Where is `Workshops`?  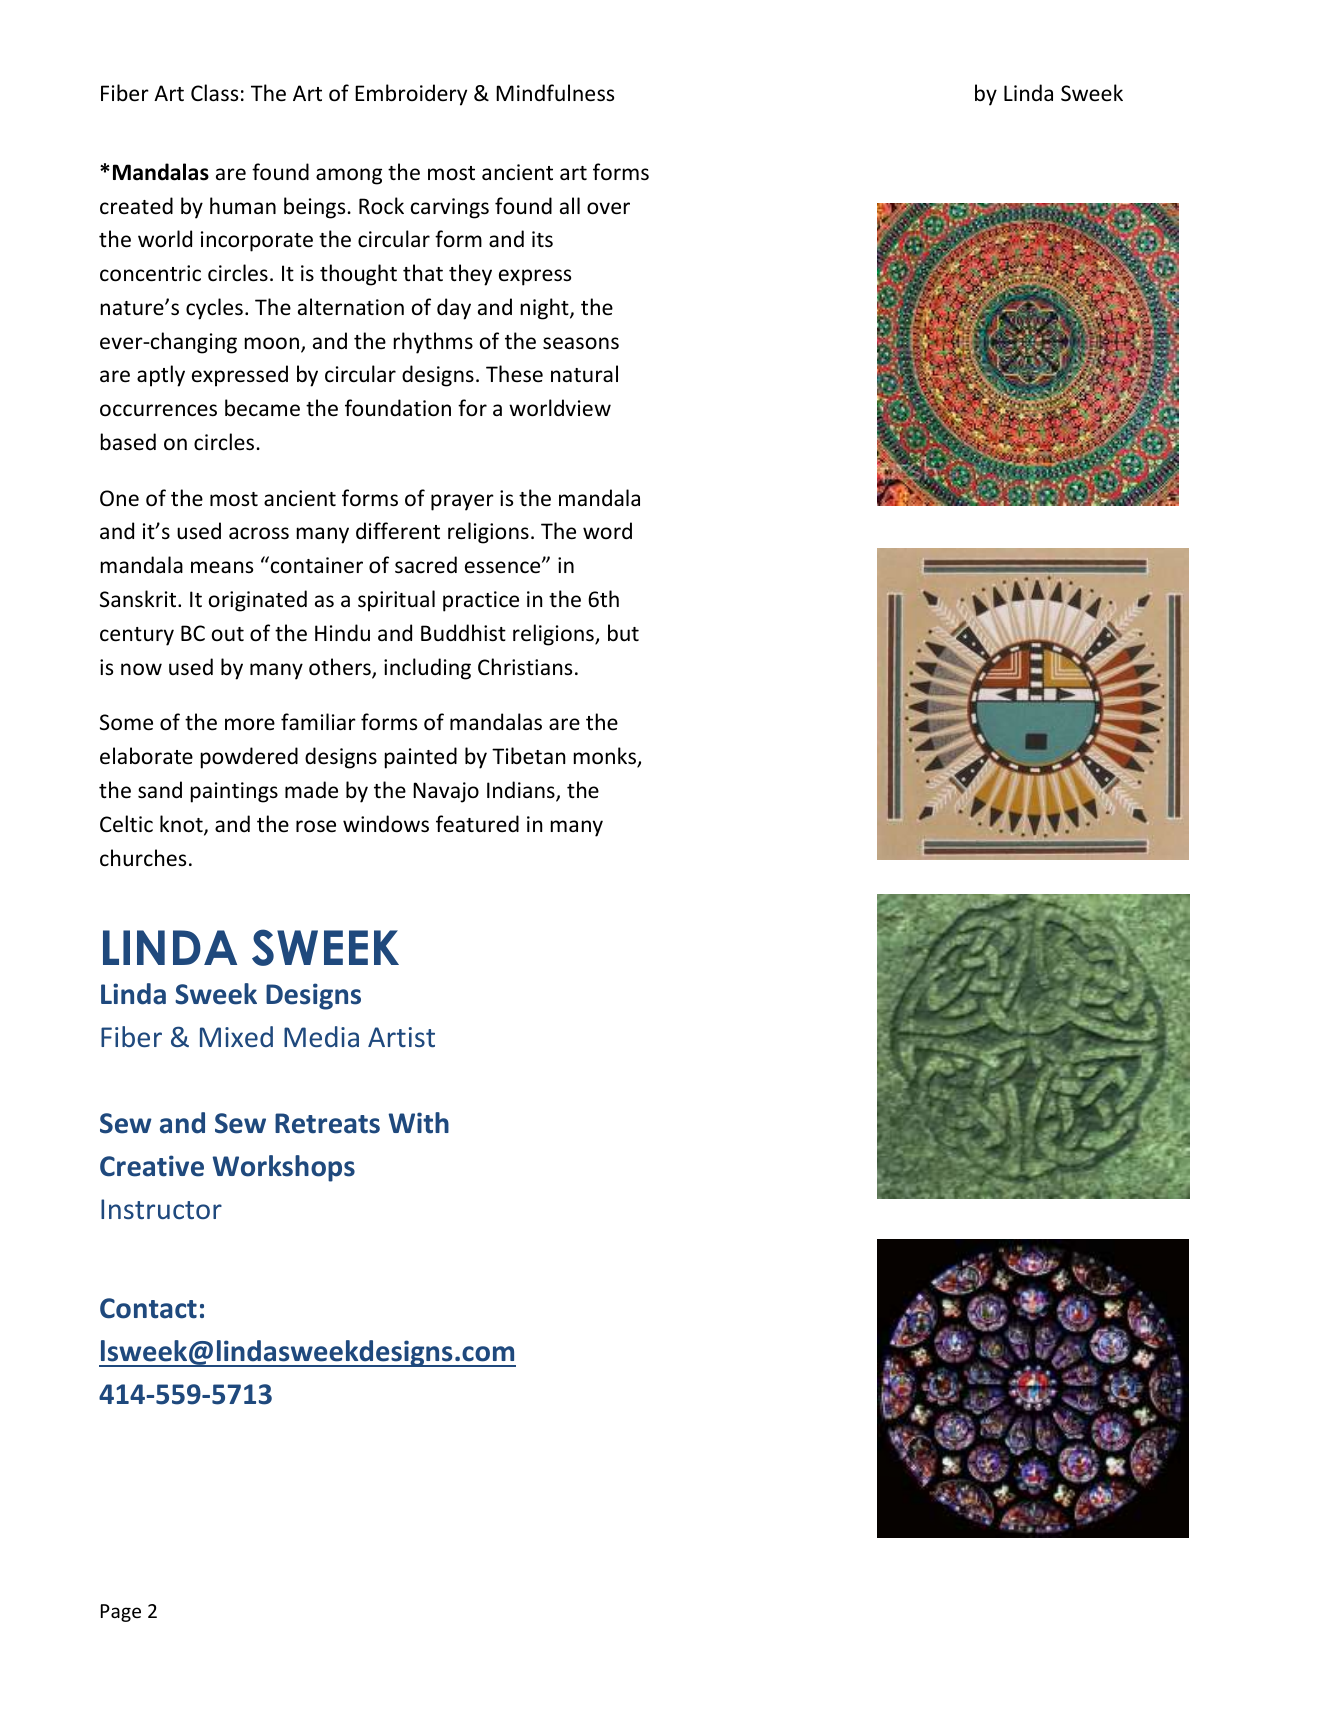
Workshops is located at coordinates (283, 1168).
